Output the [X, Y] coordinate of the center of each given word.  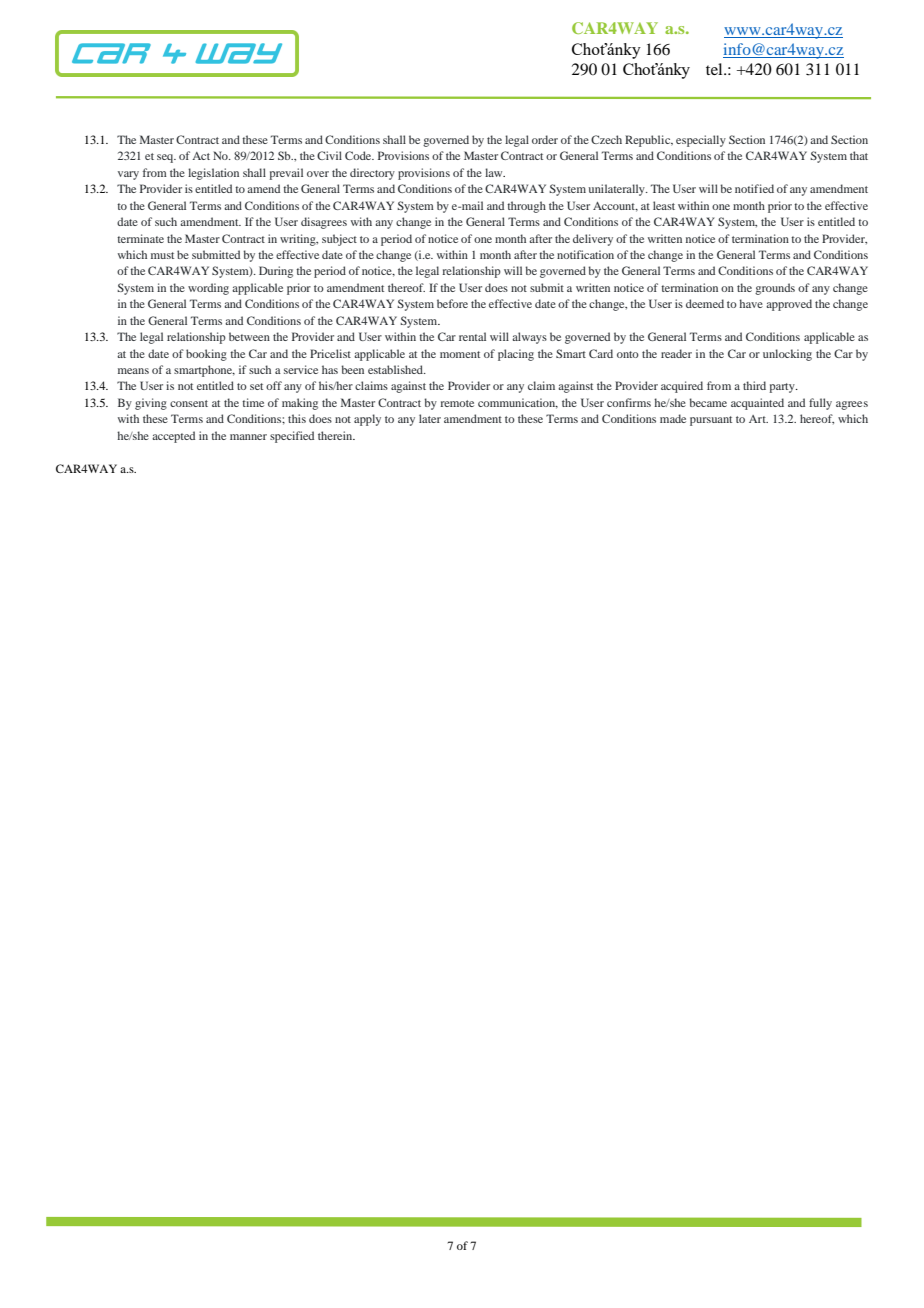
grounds [775, 289]
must [162, 255]
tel [715, 69]
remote [457, 403]
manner [248, 437]
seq [166, 158]
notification [585, 254]
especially [701, 141]
